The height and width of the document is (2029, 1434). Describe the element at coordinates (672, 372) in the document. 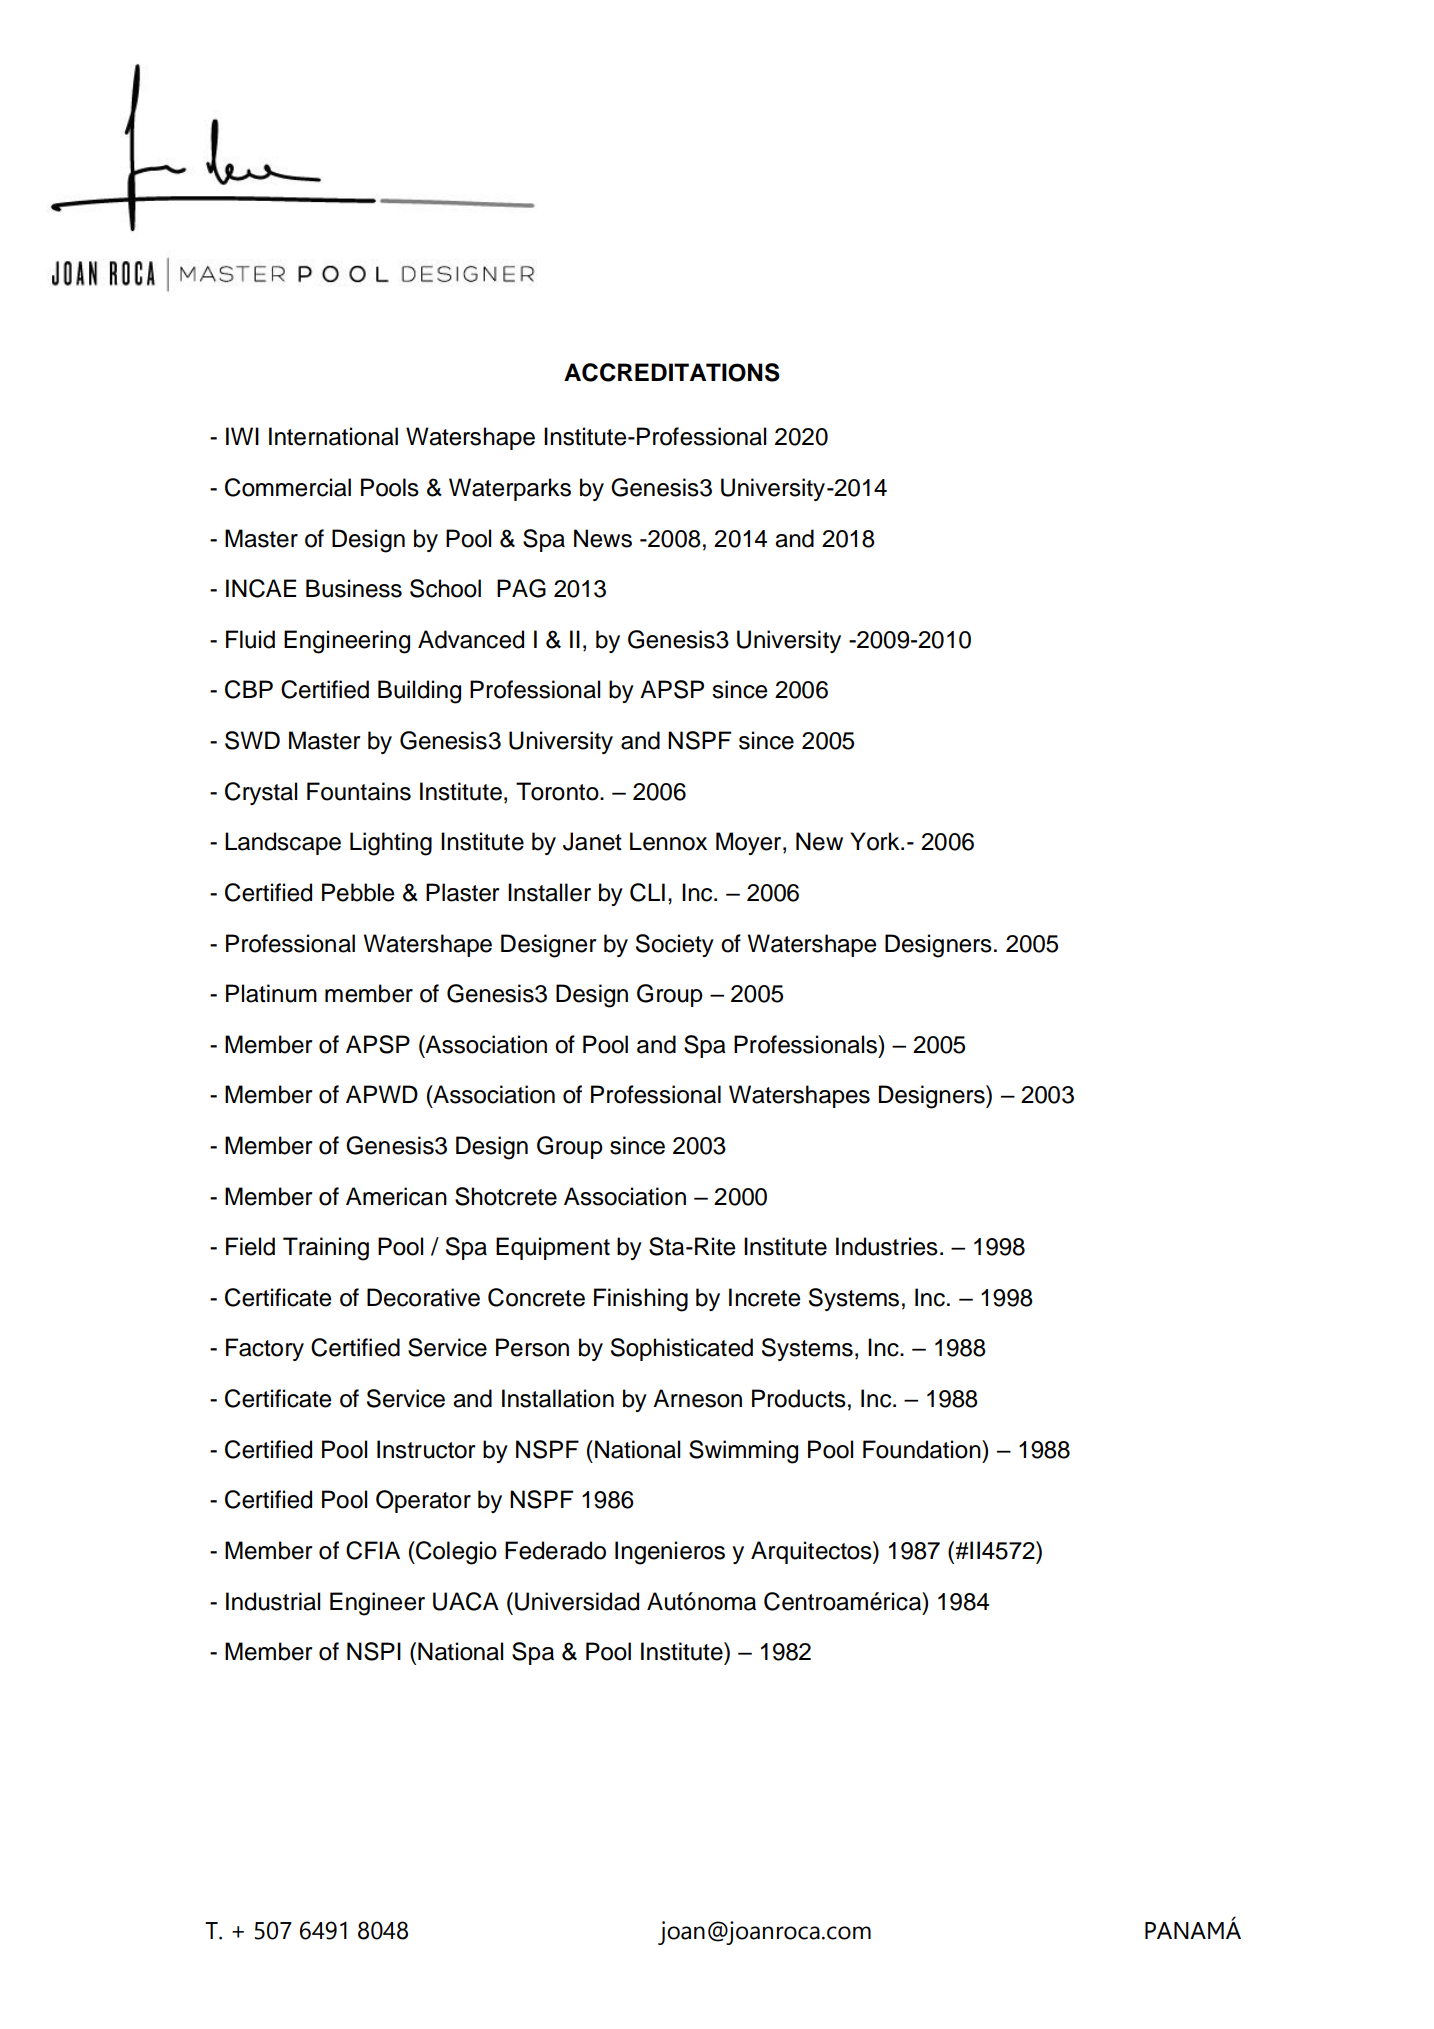

I see `ACCREDITATIONS` at that location.
